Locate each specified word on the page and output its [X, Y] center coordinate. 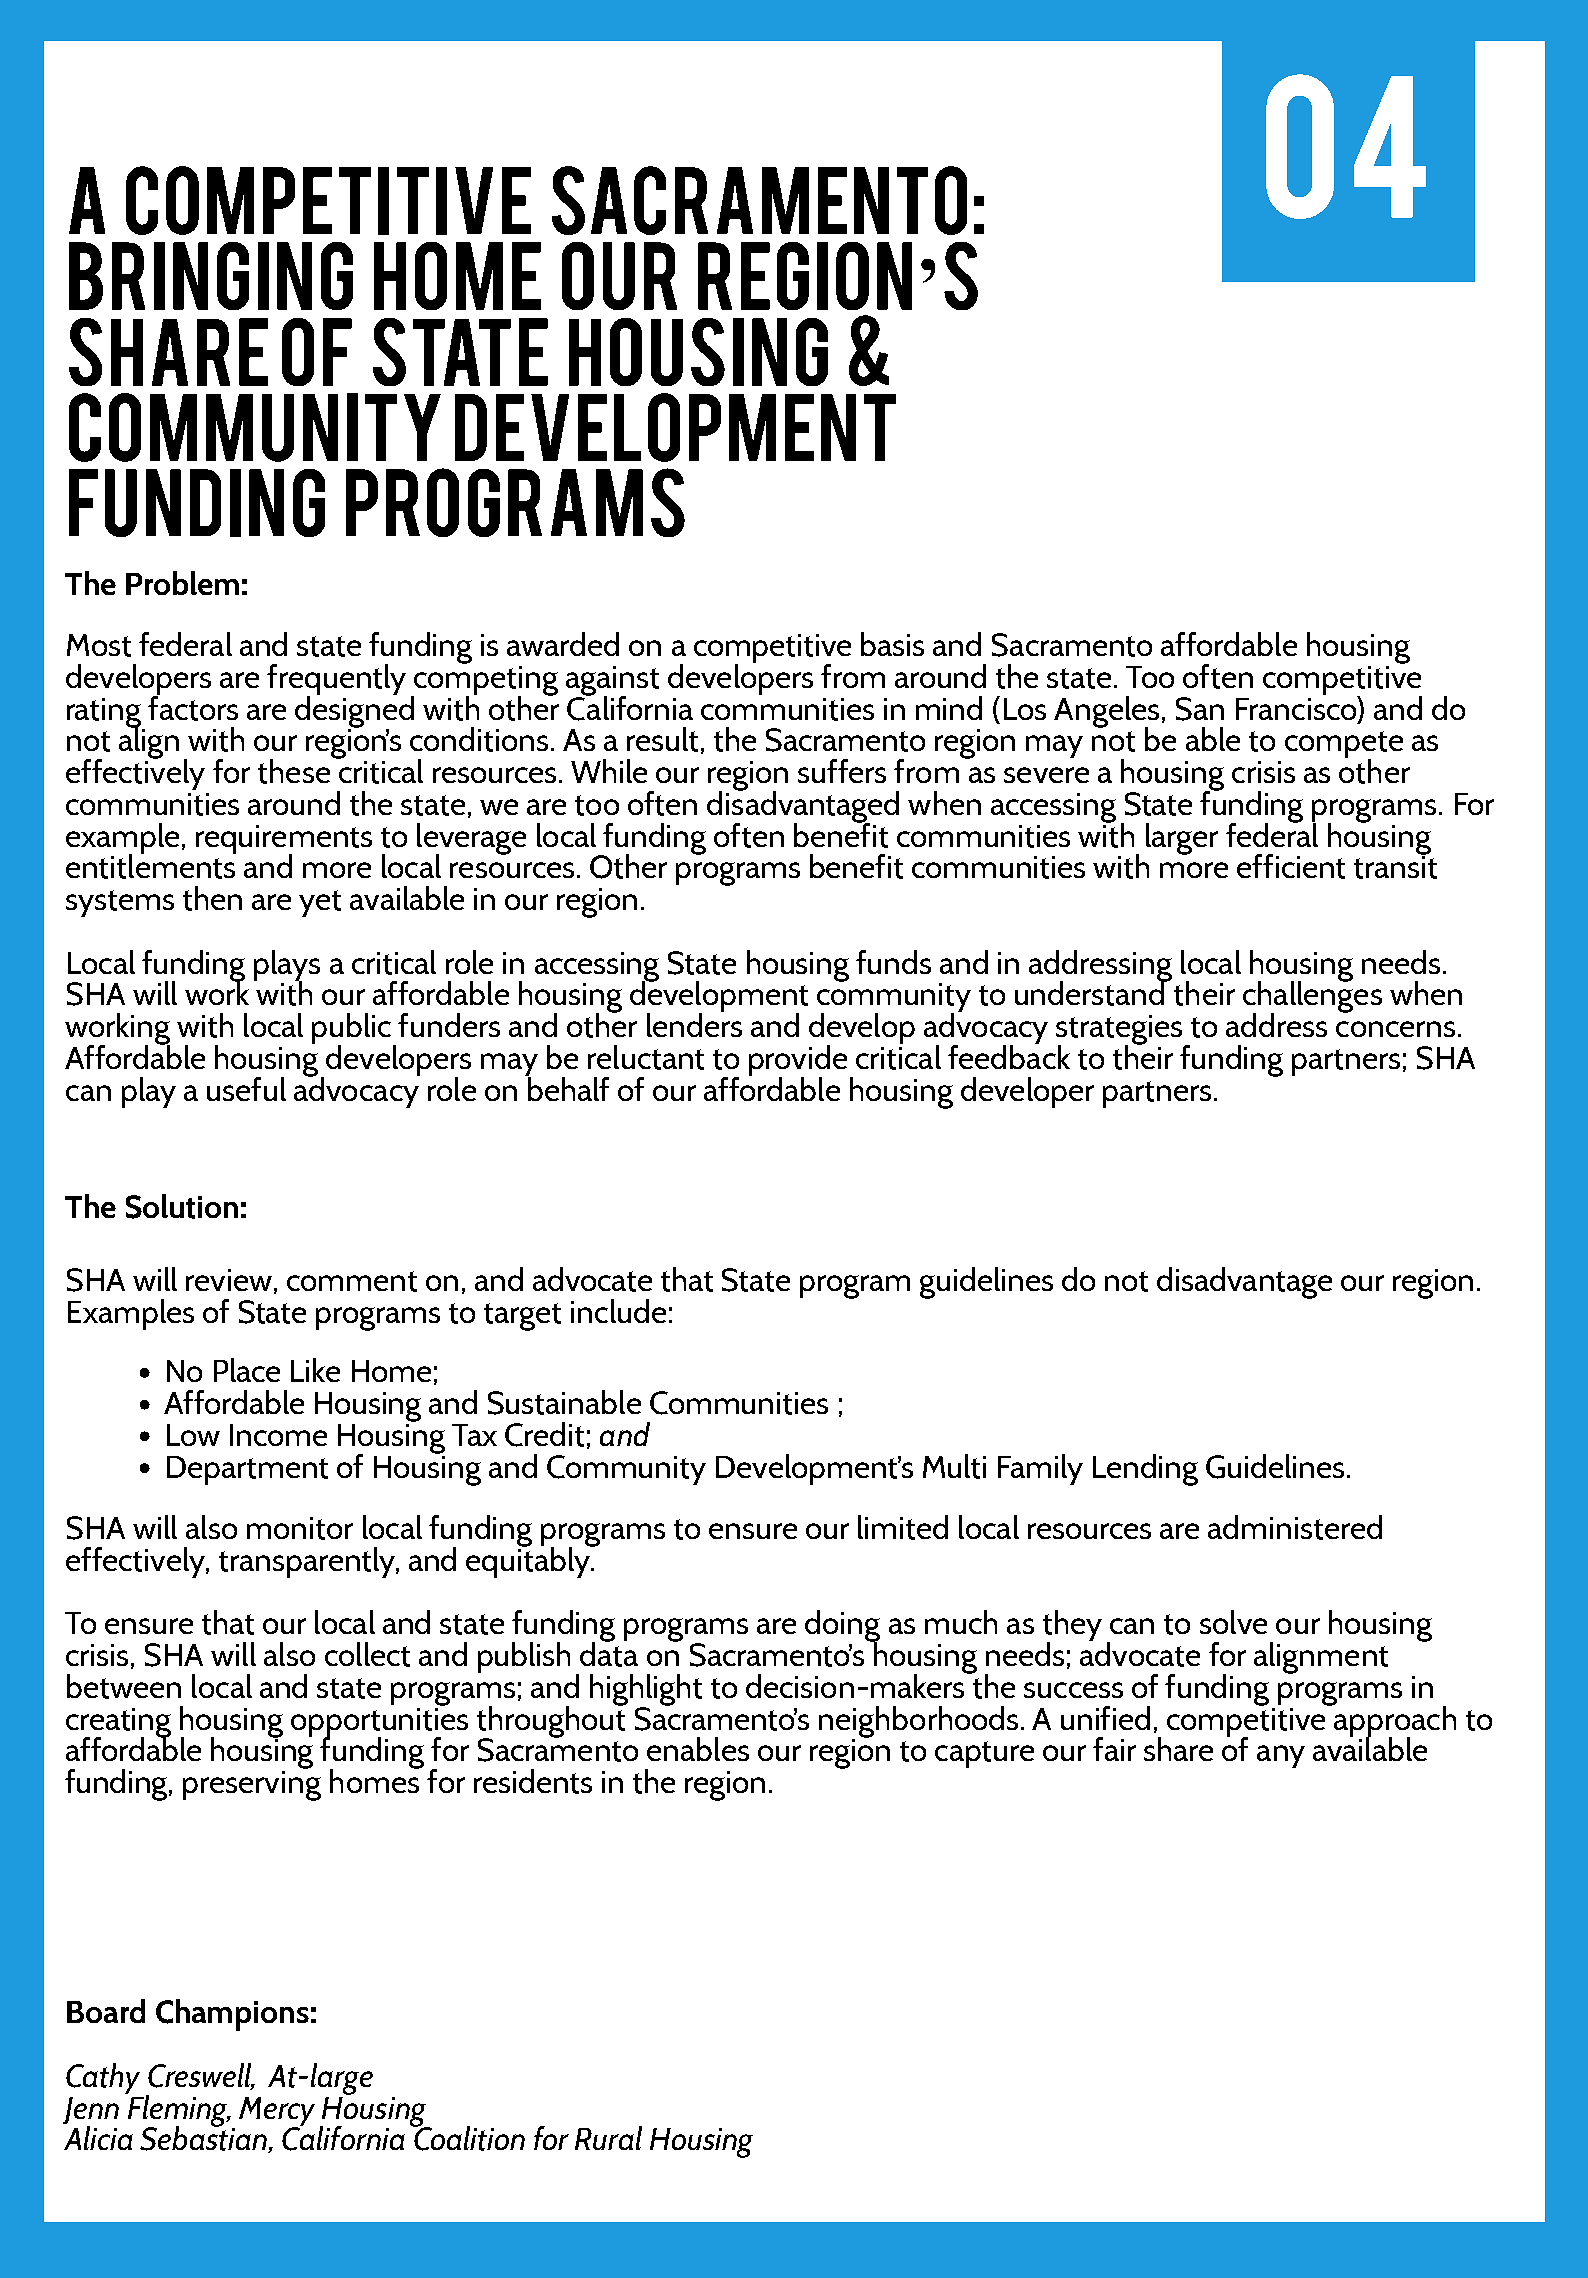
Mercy [277, 2113]
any [1281, 1756]
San [1200, 709]
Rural [608, 2138]
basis [892, 644]
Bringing [211, 276]
